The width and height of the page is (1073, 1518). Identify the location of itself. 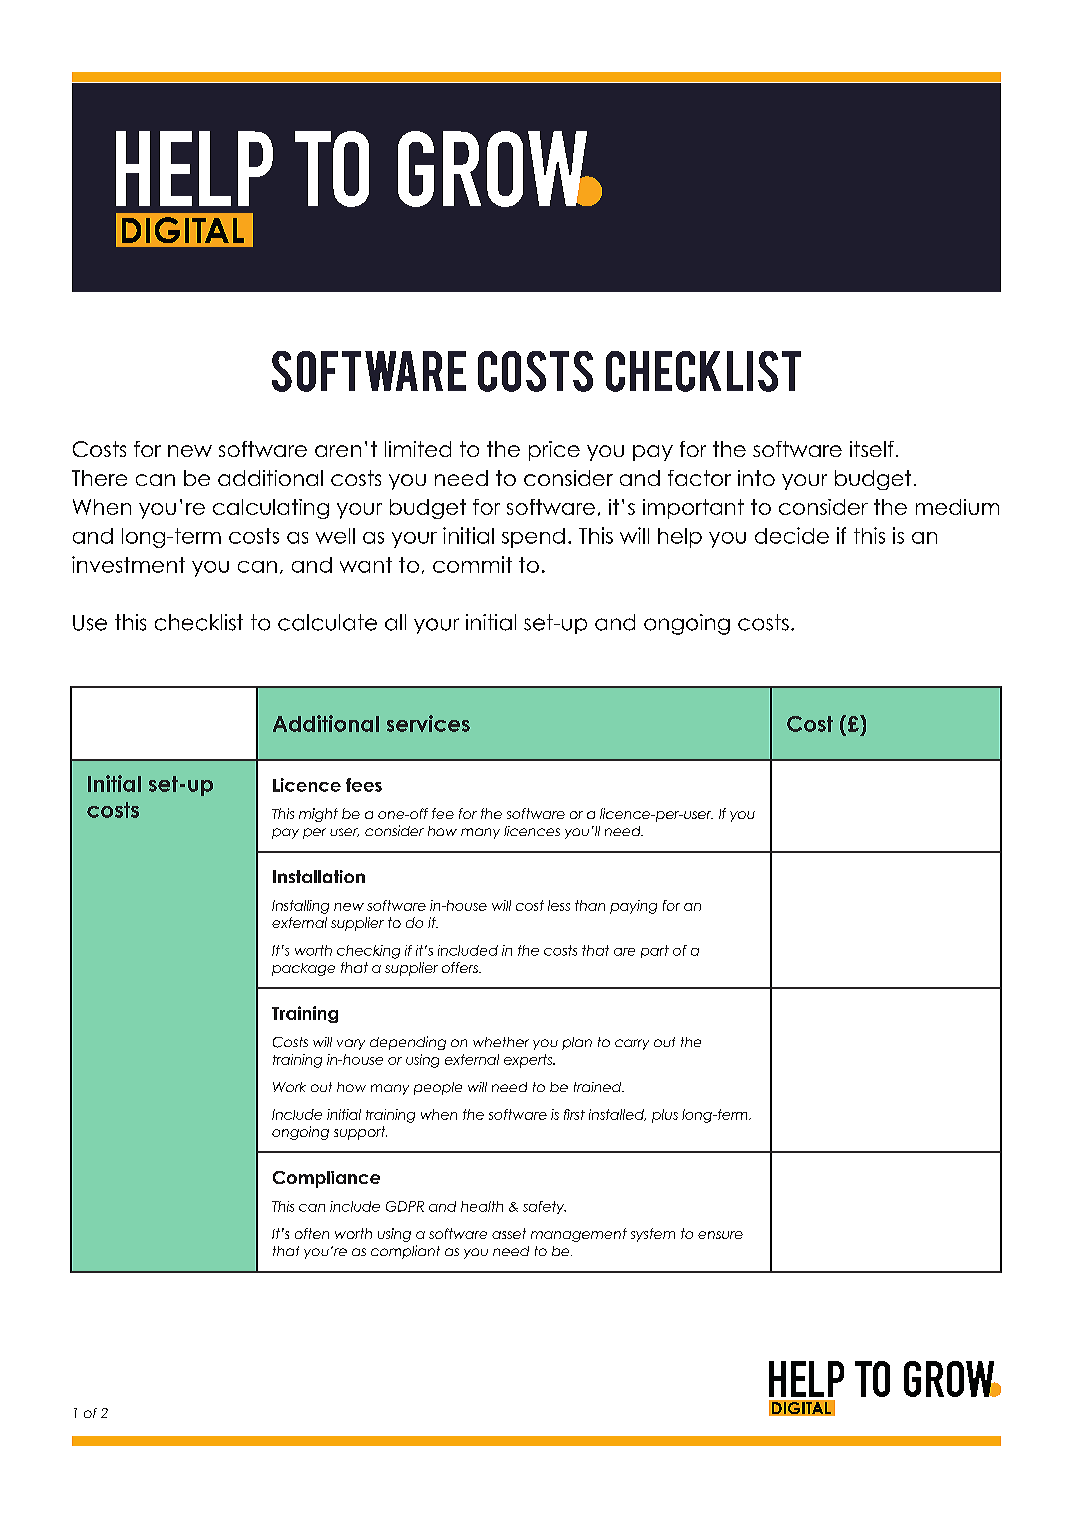
(872, 449).
